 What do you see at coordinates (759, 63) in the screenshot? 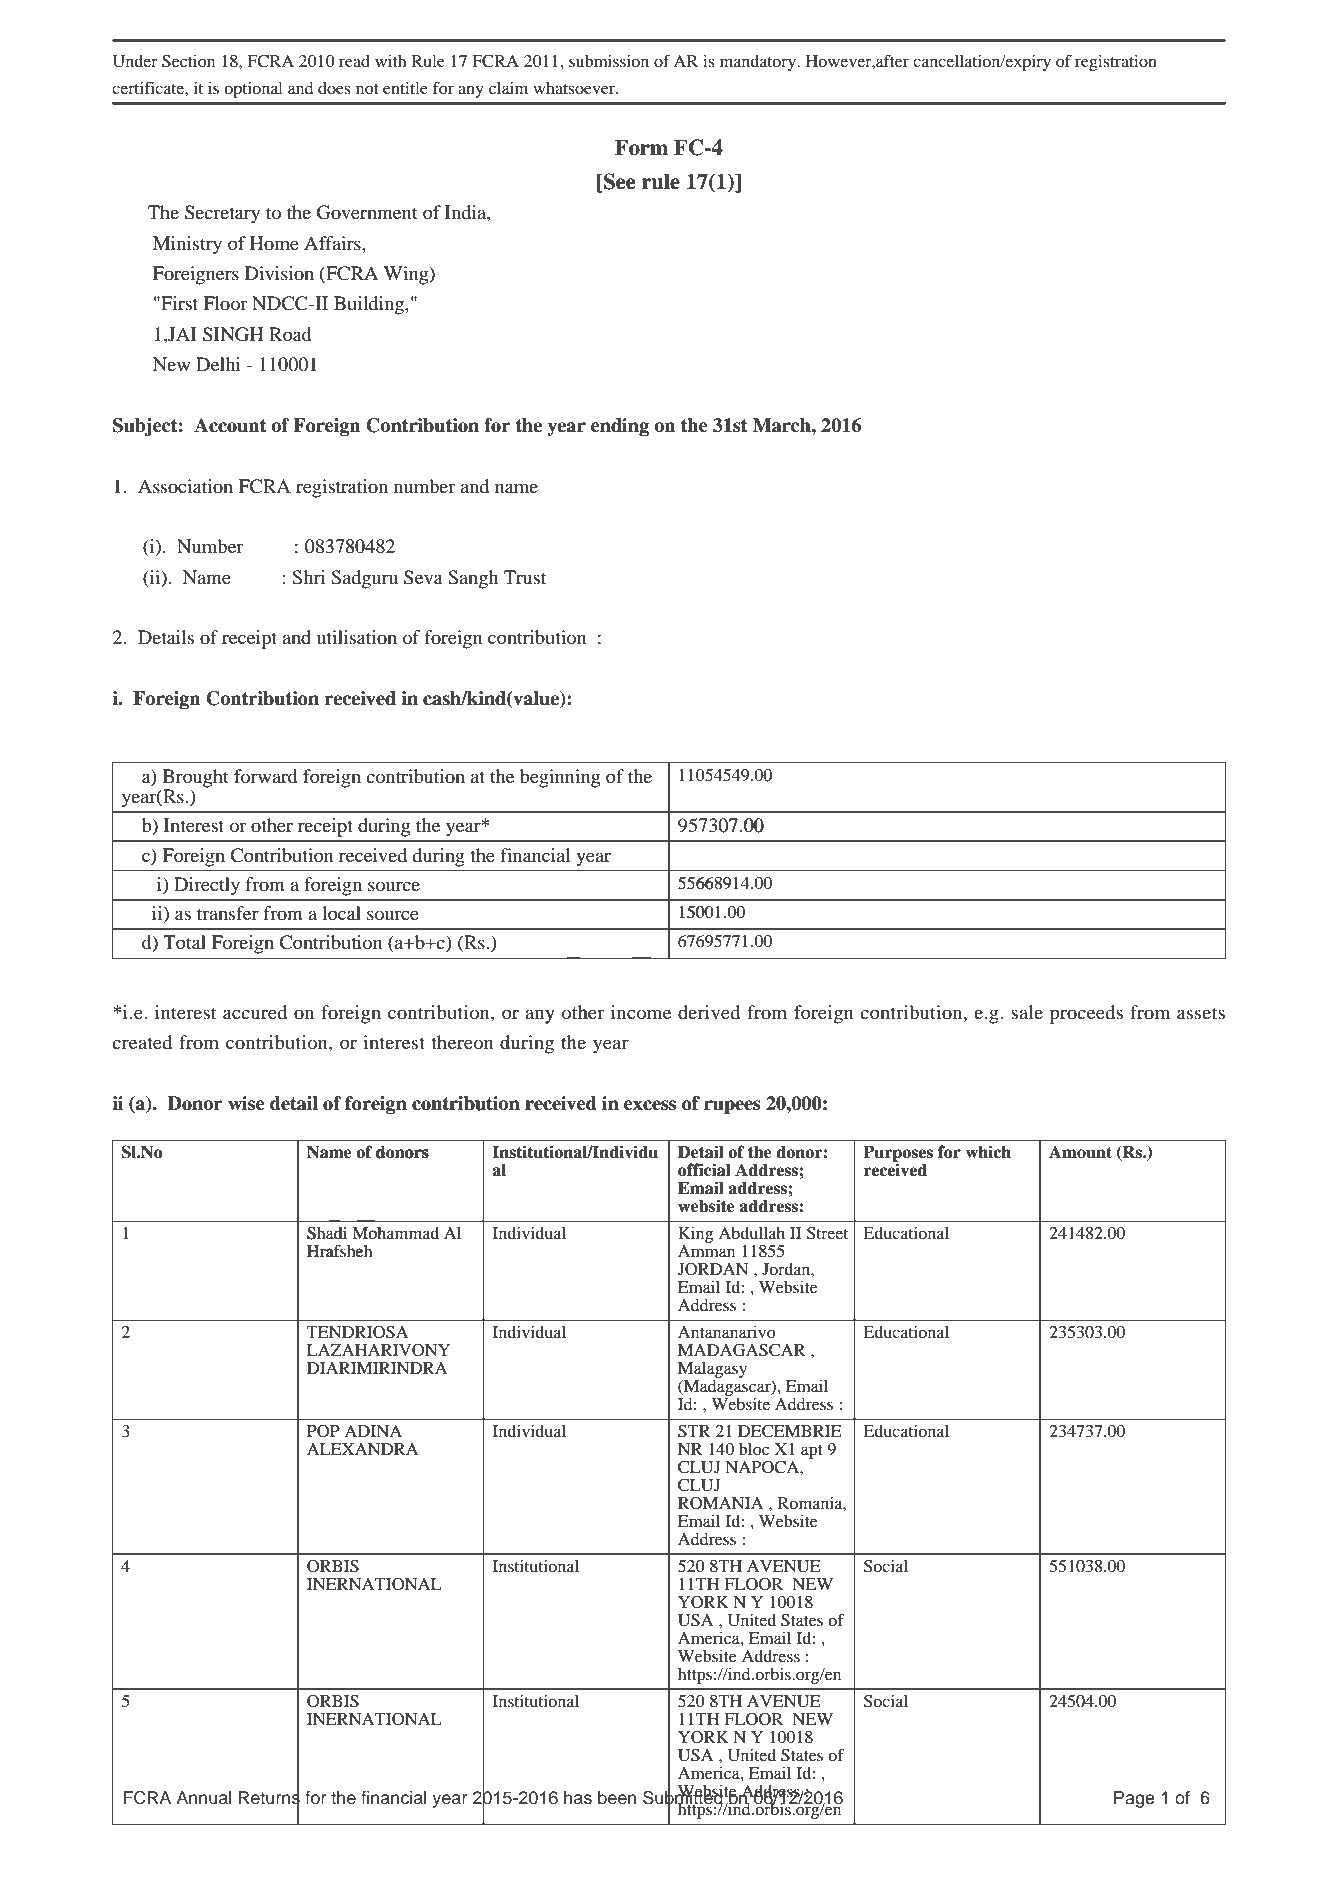
I see `mandatory` at bounding box center [759, 63].
